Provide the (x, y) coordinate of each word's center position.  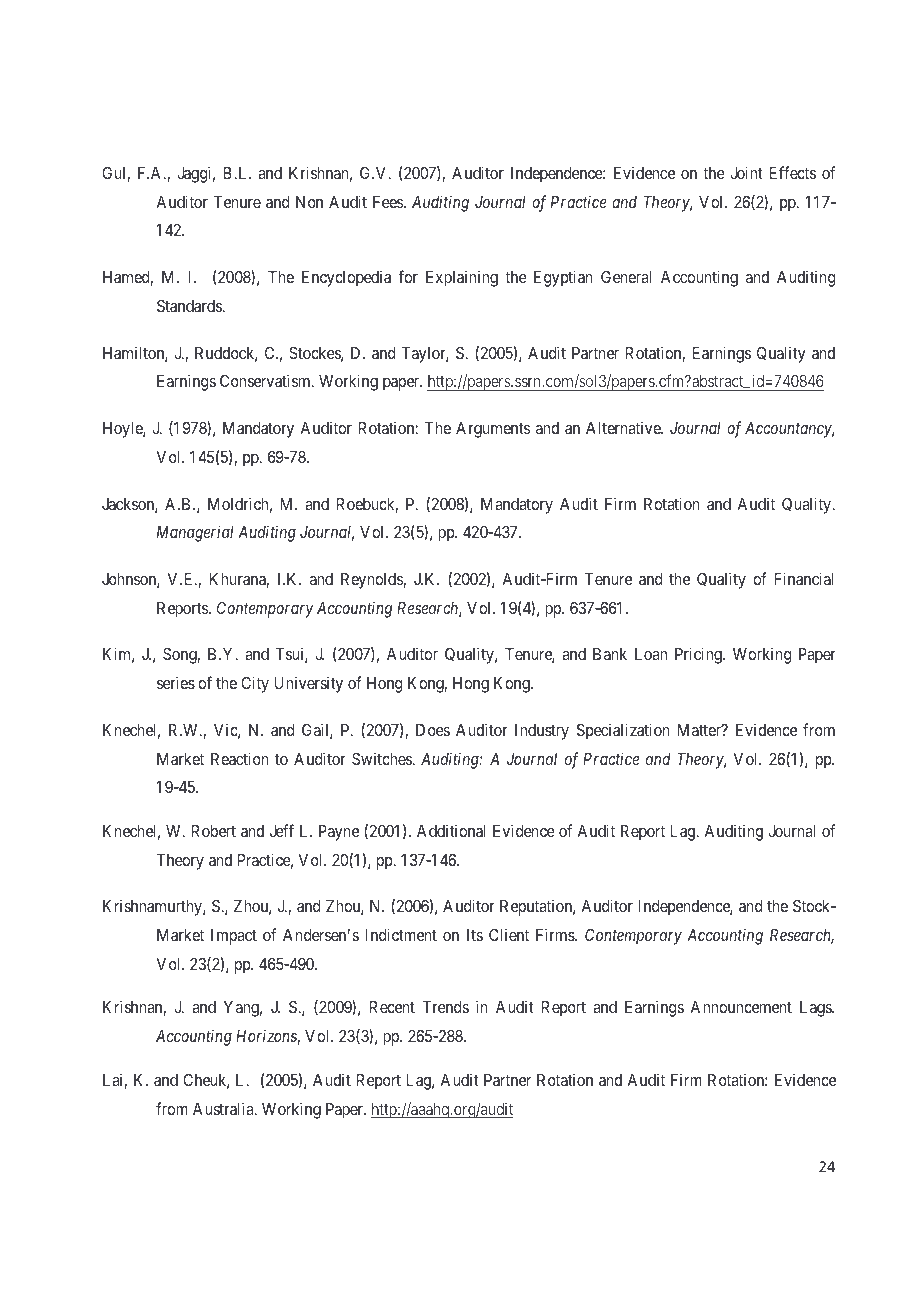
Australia (224, 1108)
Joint (746, 172)
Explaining (462, 278)
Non (309, 202)
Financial (803, 578)
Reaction (240, 758)
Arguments (493, 430)
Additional (451, 830)
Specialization (623, 731)
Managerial (195, 533)
